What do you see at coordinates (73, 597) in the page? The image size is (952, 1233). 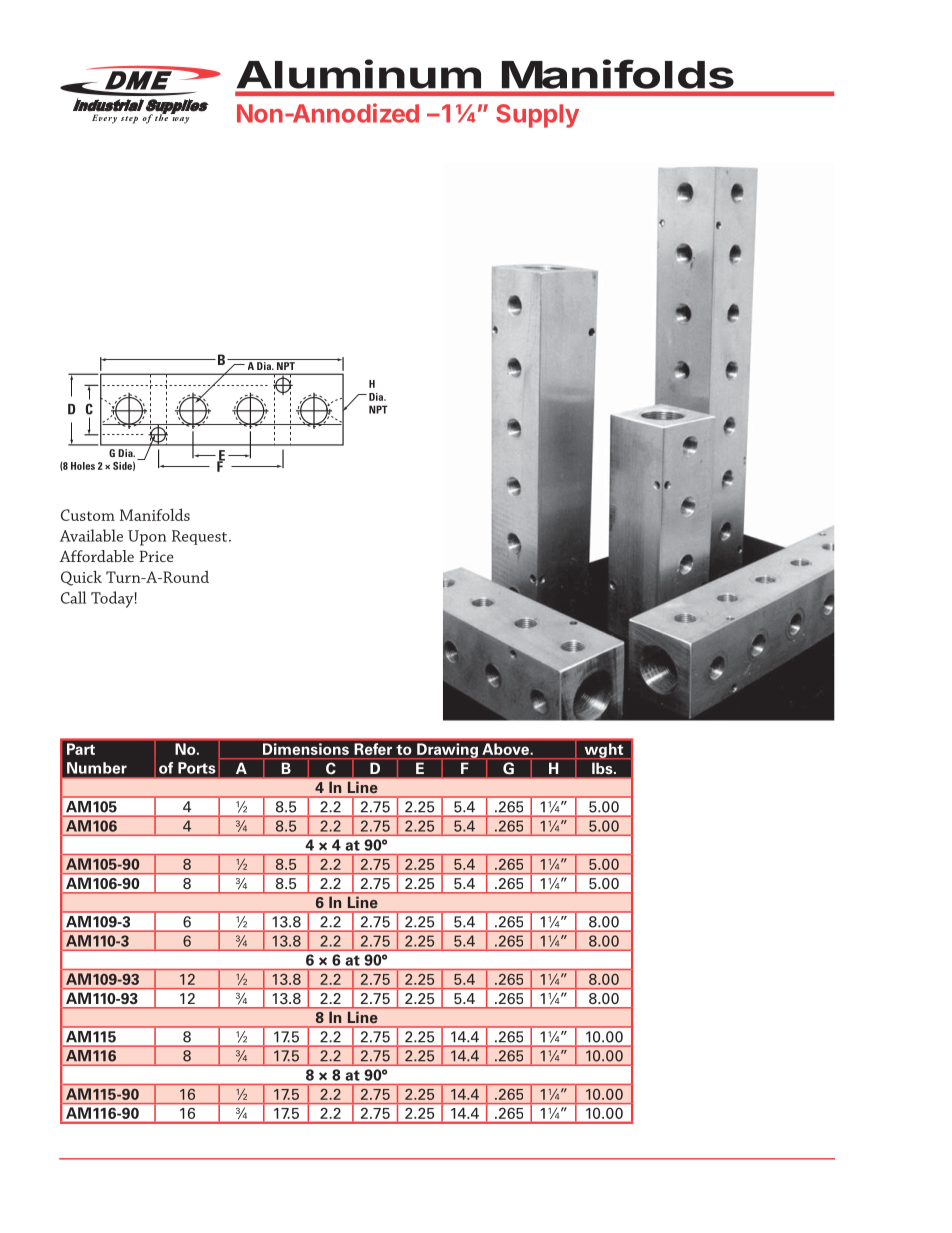 I see `Call` at bounding box center [73, 597].
